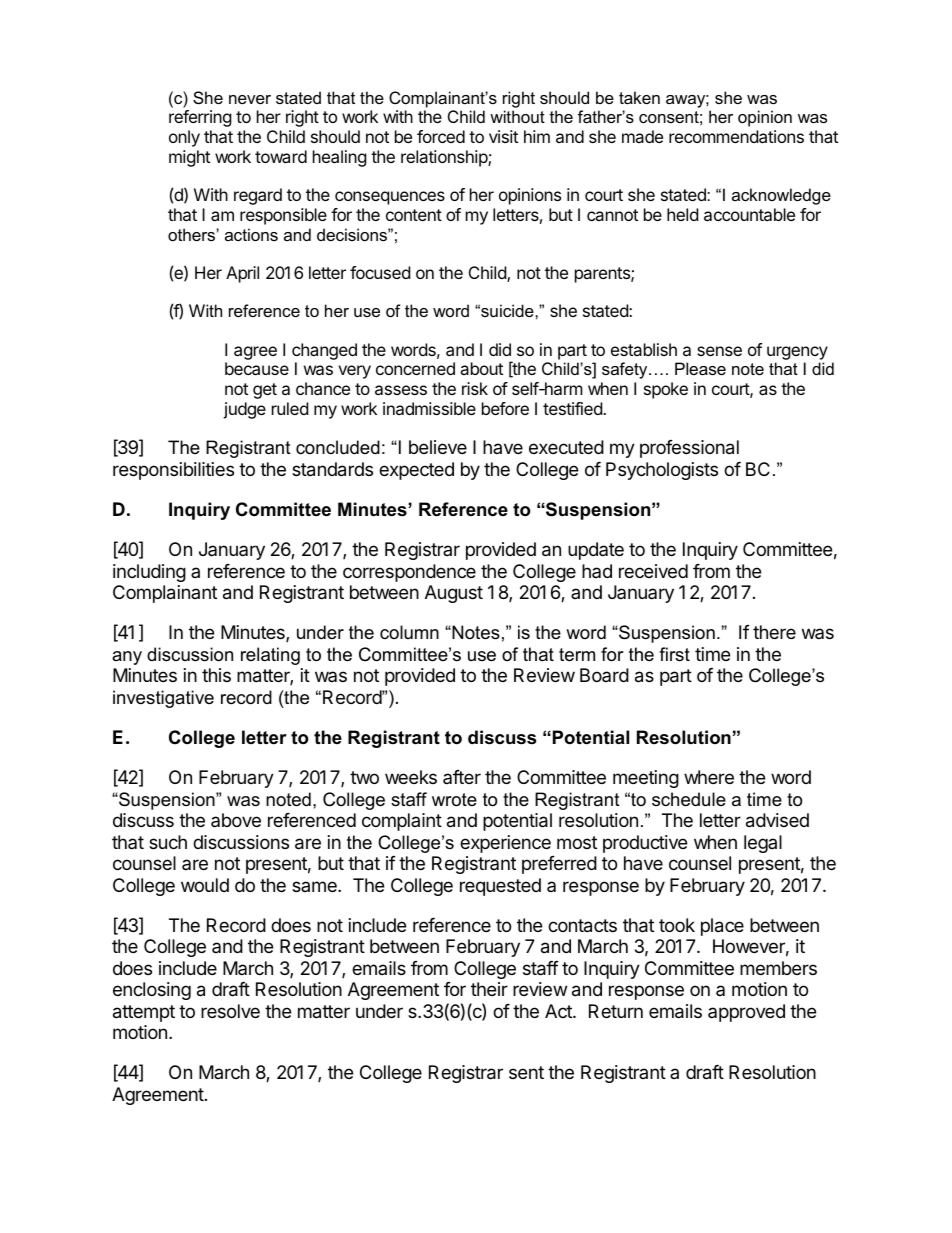 This screenshot has height=1233, width=952. I want to click on their, so click(489, 989).
